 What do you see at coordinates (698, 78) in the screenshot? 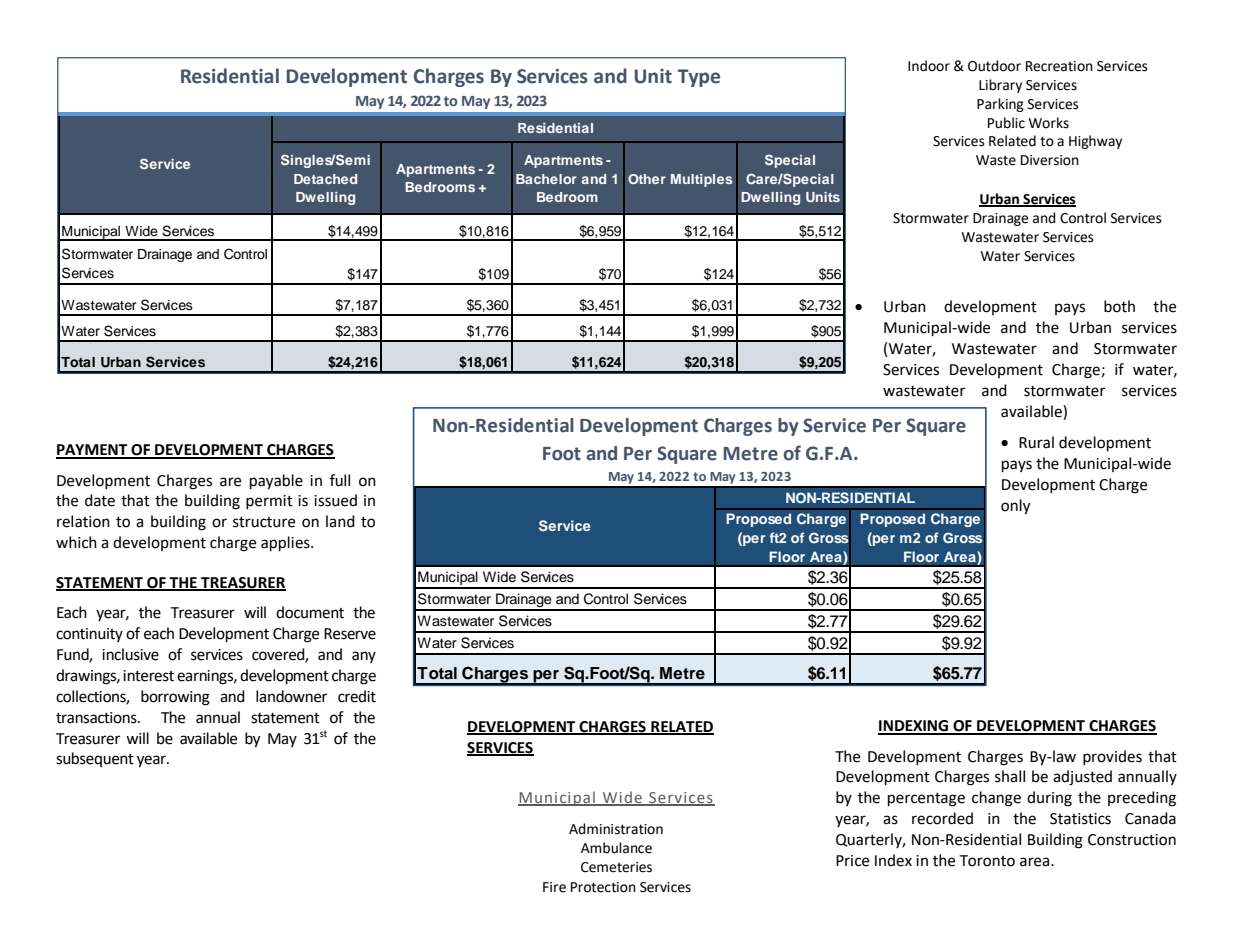
I see `Type` at bounding box center [698, 78].
